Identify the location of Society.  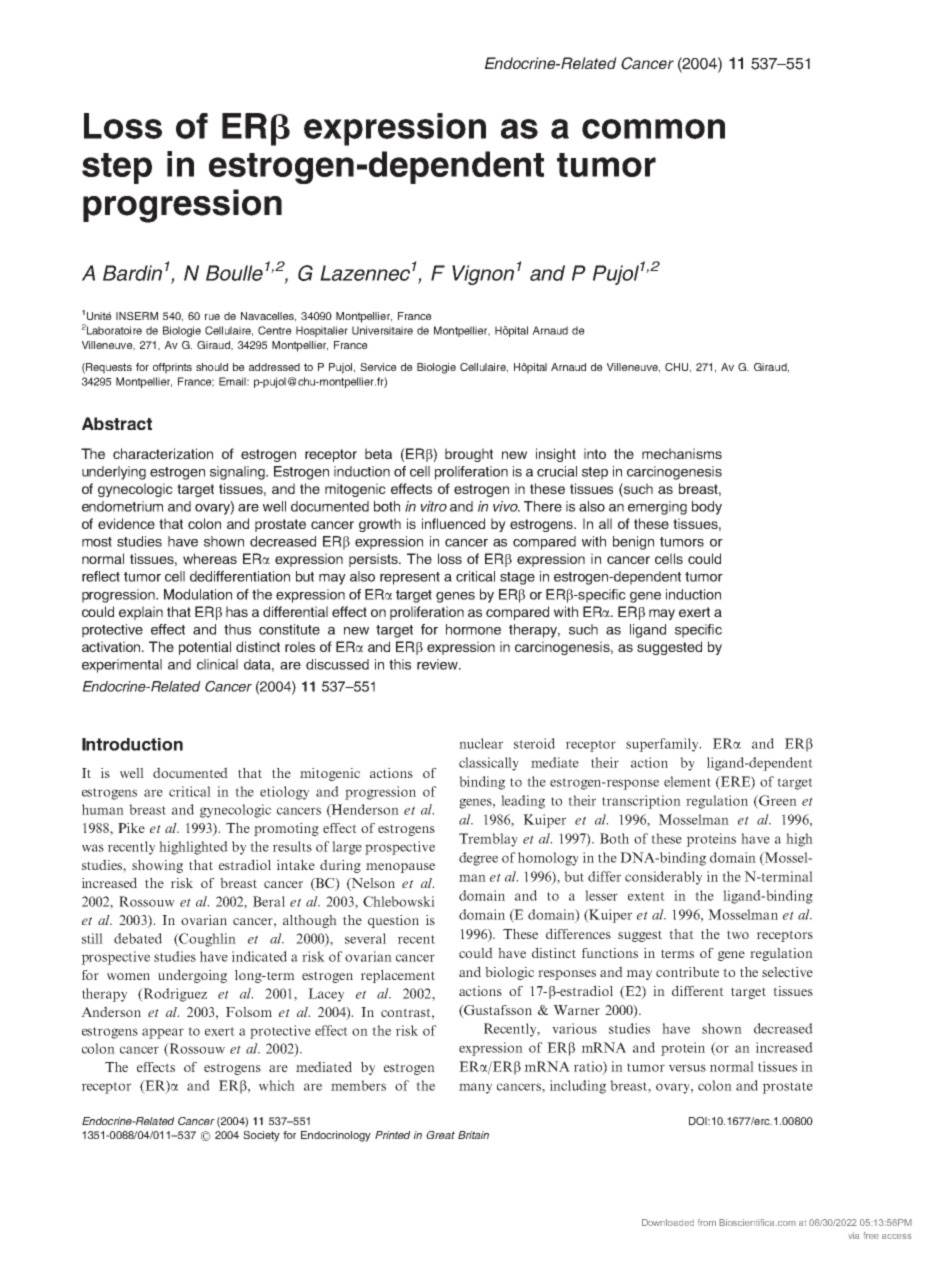
(261, 1136).
